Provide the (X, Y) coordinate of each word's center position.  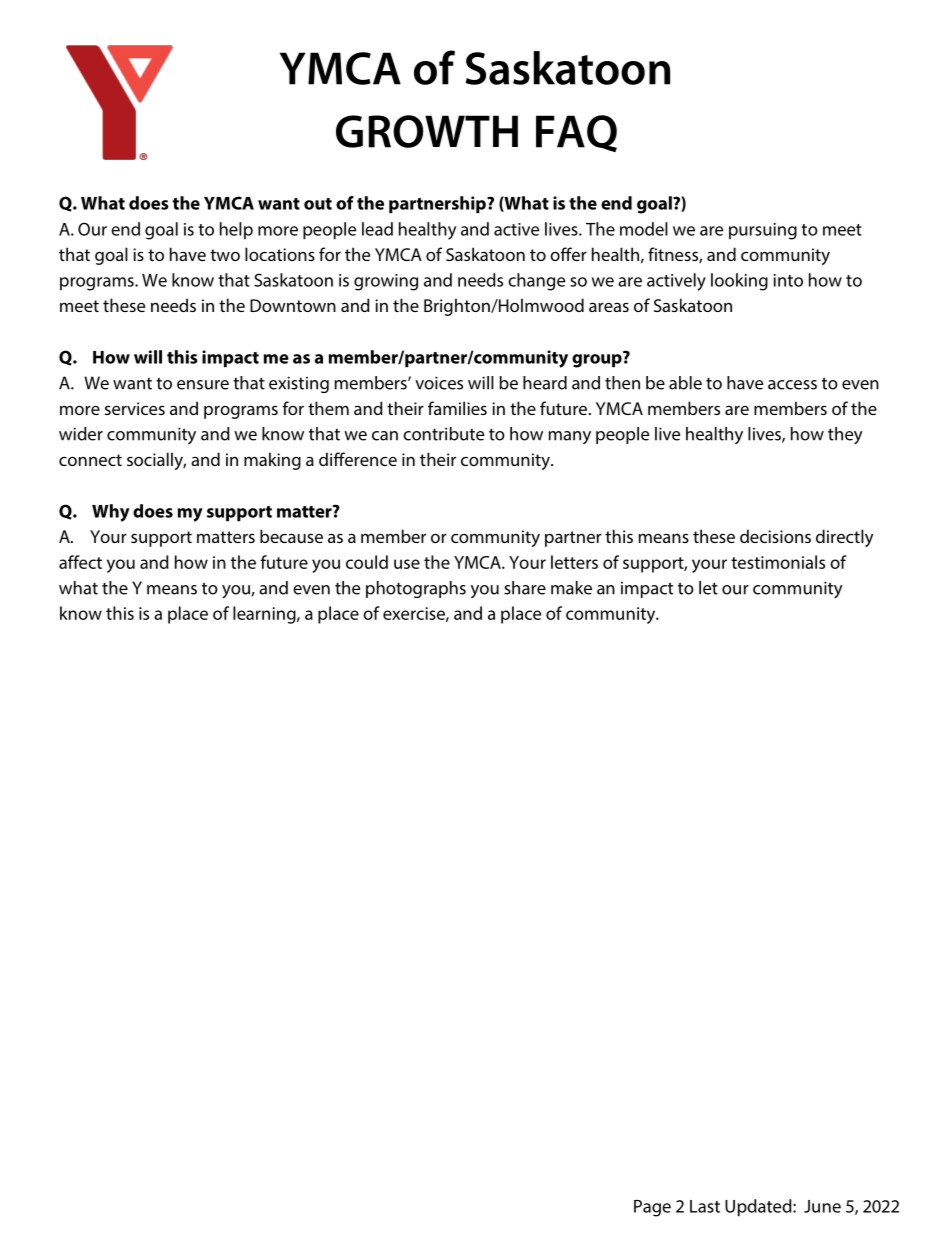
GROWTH (427, 131)
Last (705, 1206)
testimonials (778, 562)
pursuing (763, 231)
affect (80, 562)
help (236, 230)
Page (652, 1208)
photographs (416, 589)
